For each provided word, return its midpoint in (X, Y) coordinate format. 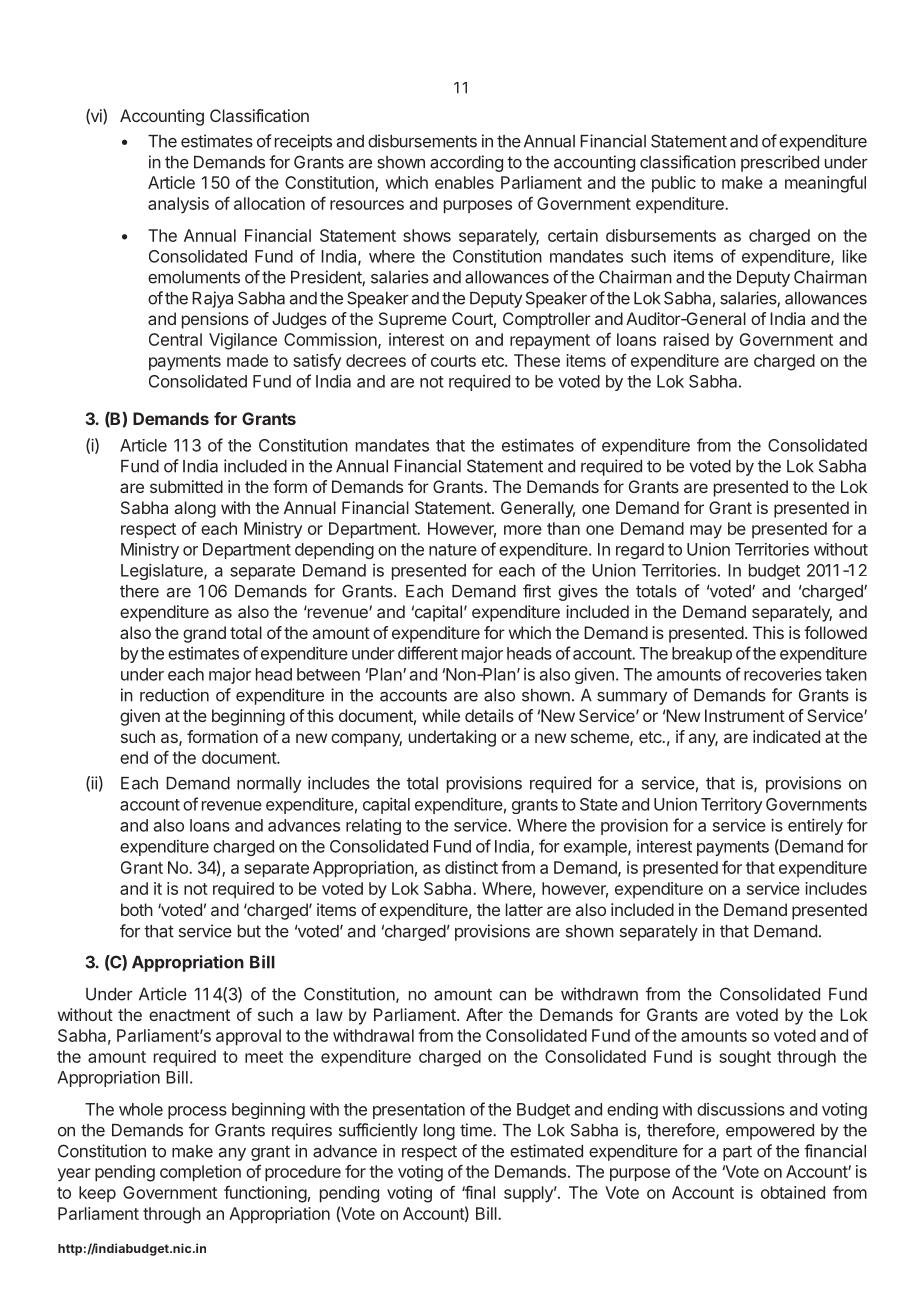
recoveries (783, 674)
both (137, 909)
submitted (186, 486)
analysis (178, 205)
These (537, 360)
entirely (815, 826)
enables (464, 182)
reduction (174, 695)
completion (200, 1173)
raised (686, 339)
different (428, 653)
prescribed (780, 163)
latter (524, 909)
